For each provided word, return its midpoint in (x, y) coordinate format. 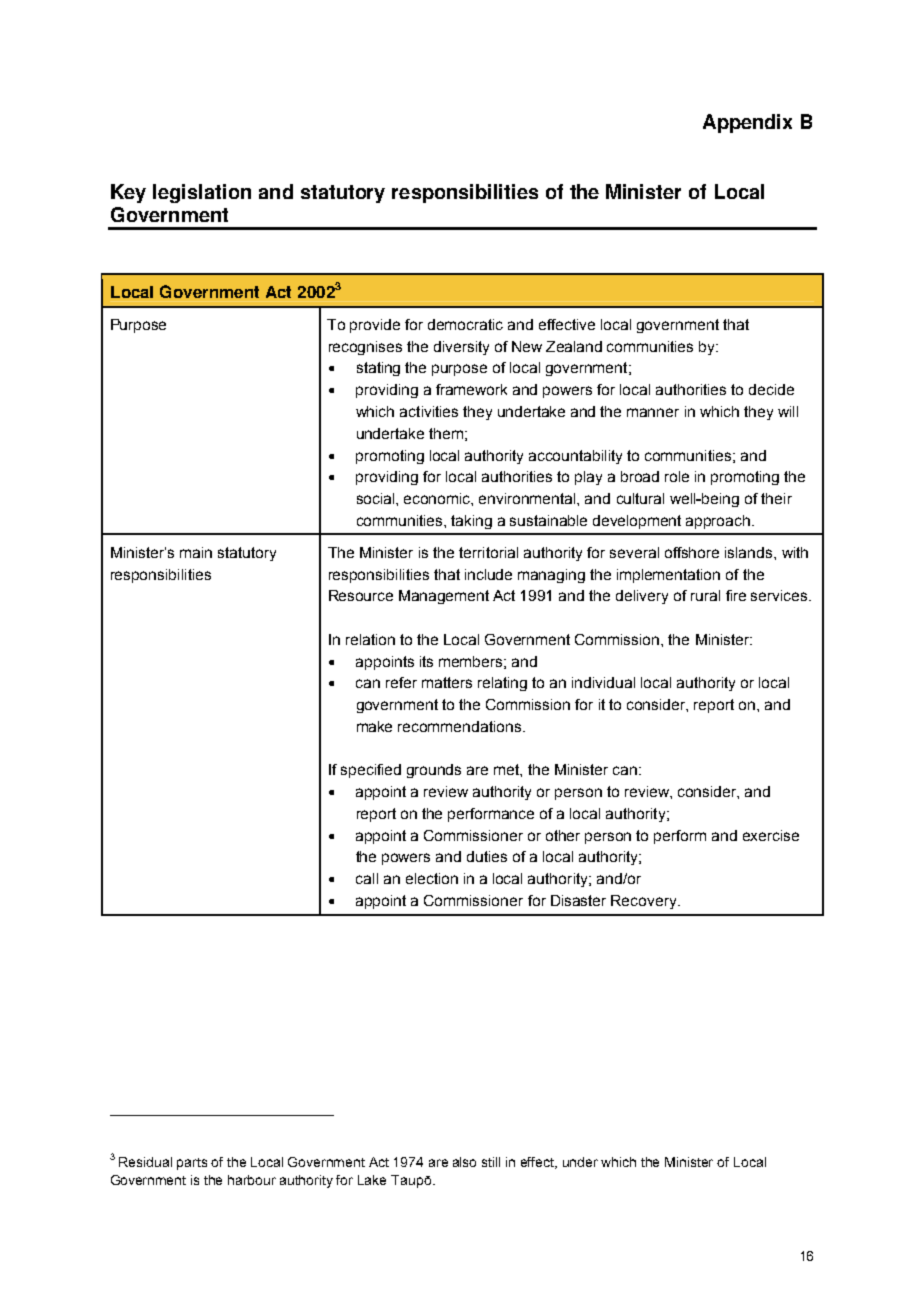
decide (771, 389)
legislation (202, 193)
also (464, 1162)
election (432, 878)
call (367, 878)
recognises (365, 348)
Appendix (747, 123)
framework (471, 389)
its (426, 661)
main (196, 552)
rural (705, 595)
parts (192, 1164)
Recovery (645, 902)
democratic (465, 324)
